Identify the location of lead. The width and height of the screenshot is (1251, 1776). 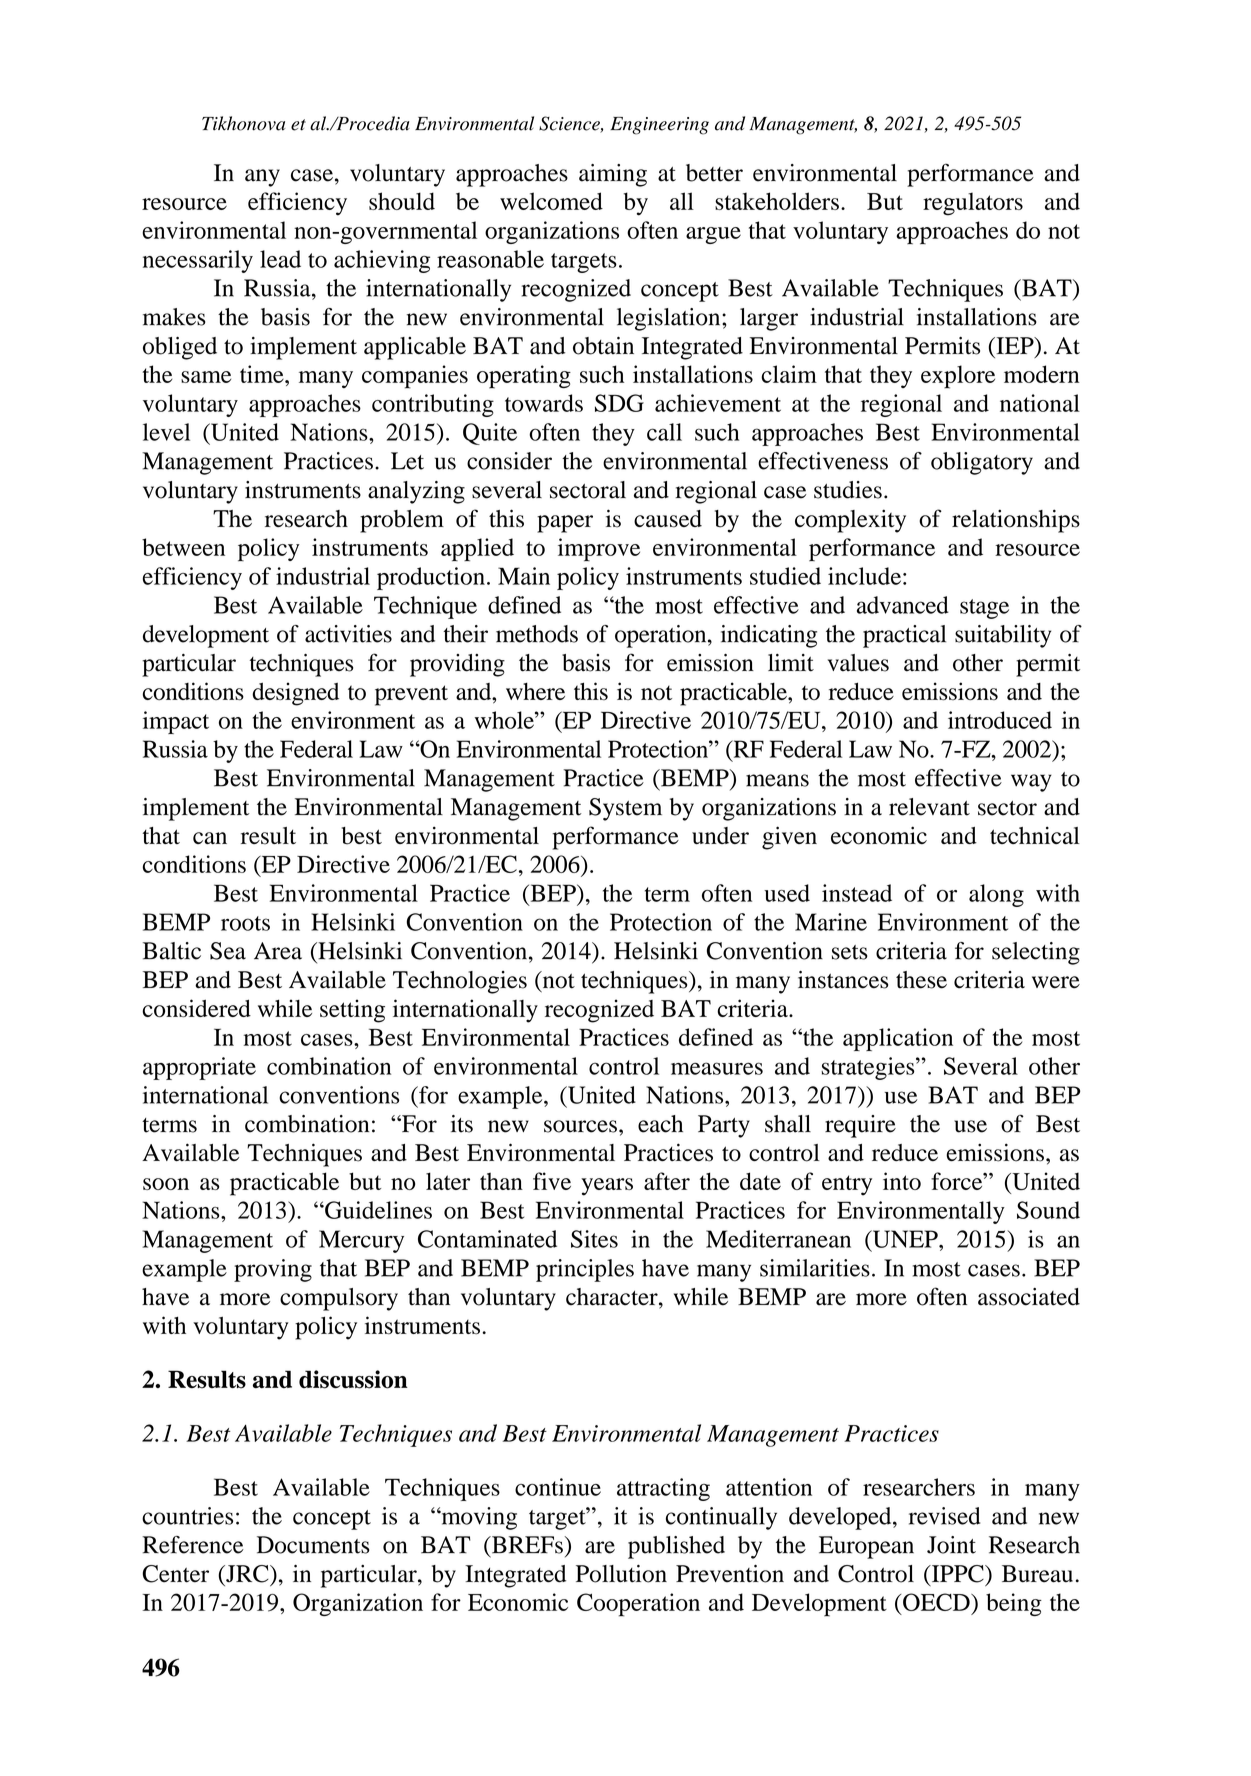
(280, 259).
